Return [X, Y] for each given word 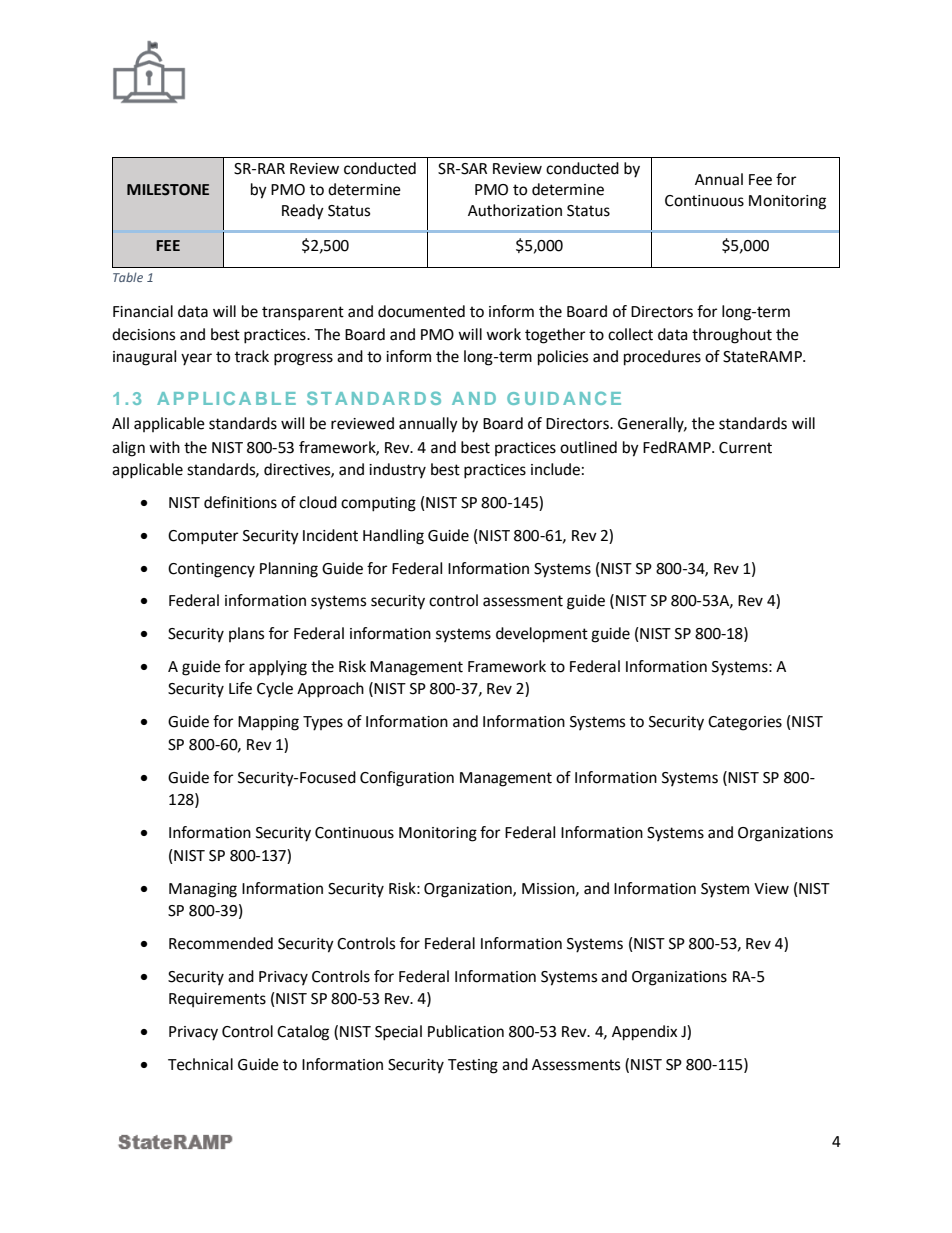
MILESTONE [168, 190]
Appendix [644, 1033]
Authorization [515, 210]
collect [630, 334]
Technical [200, 1064]
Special [398, 1033]
